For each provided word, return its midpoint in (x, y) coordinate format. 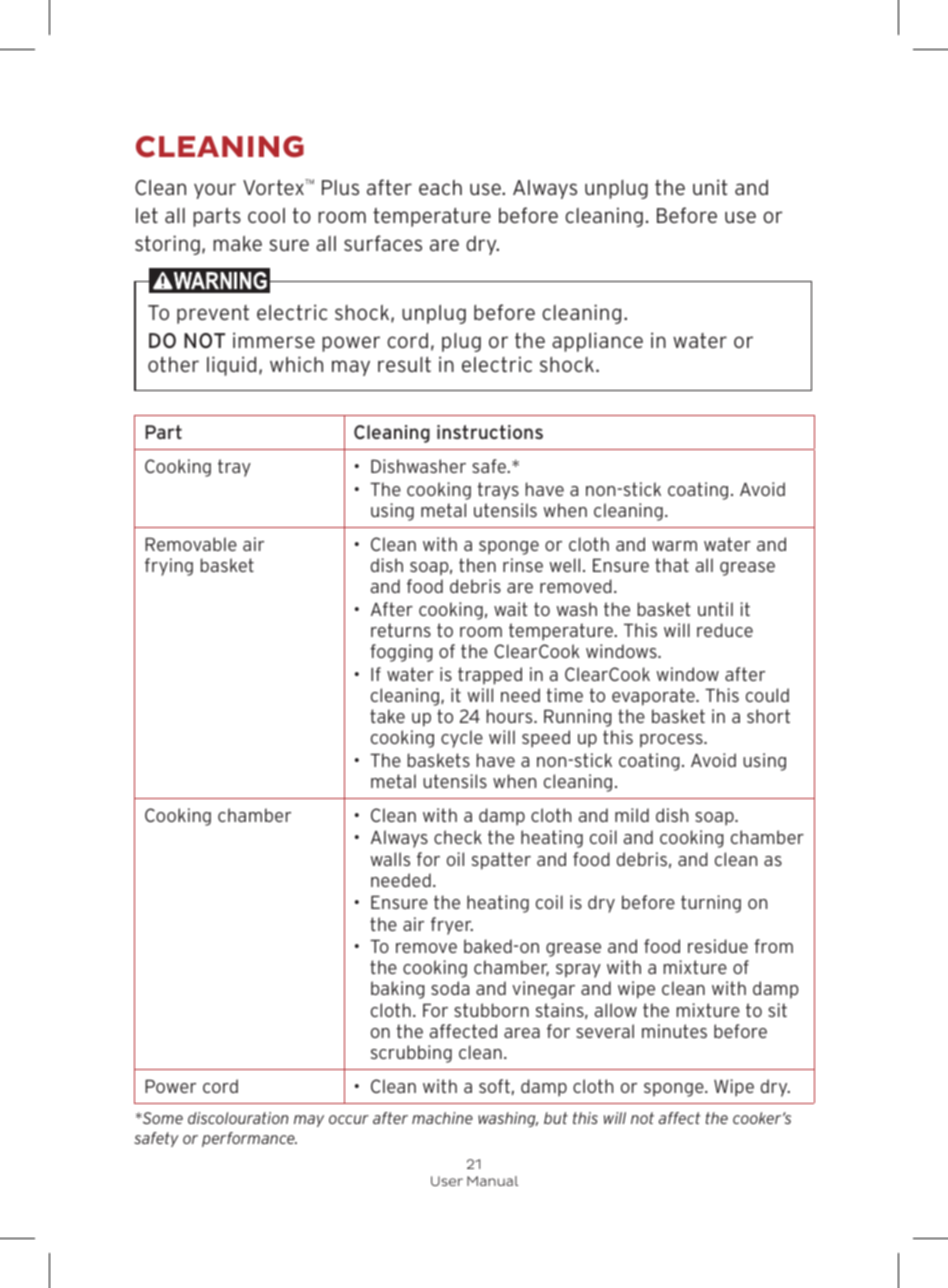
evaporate (654, 697)
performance (249, 1139)
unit (710, 187)
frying (169, 567)
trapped (490, 676)
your (215, 191)
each (440, 187)
